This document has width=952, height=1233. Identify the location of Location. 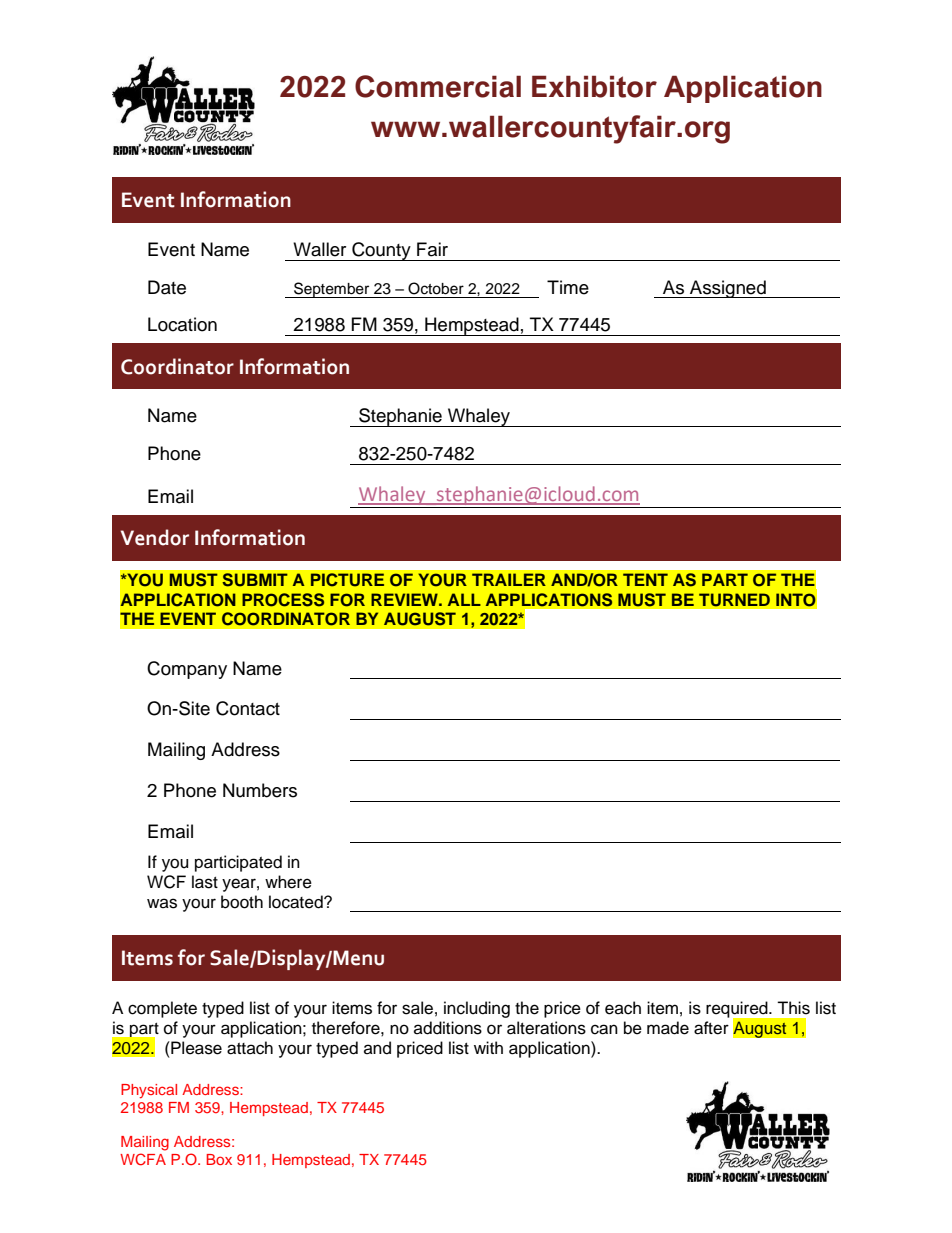
(182, 324).
